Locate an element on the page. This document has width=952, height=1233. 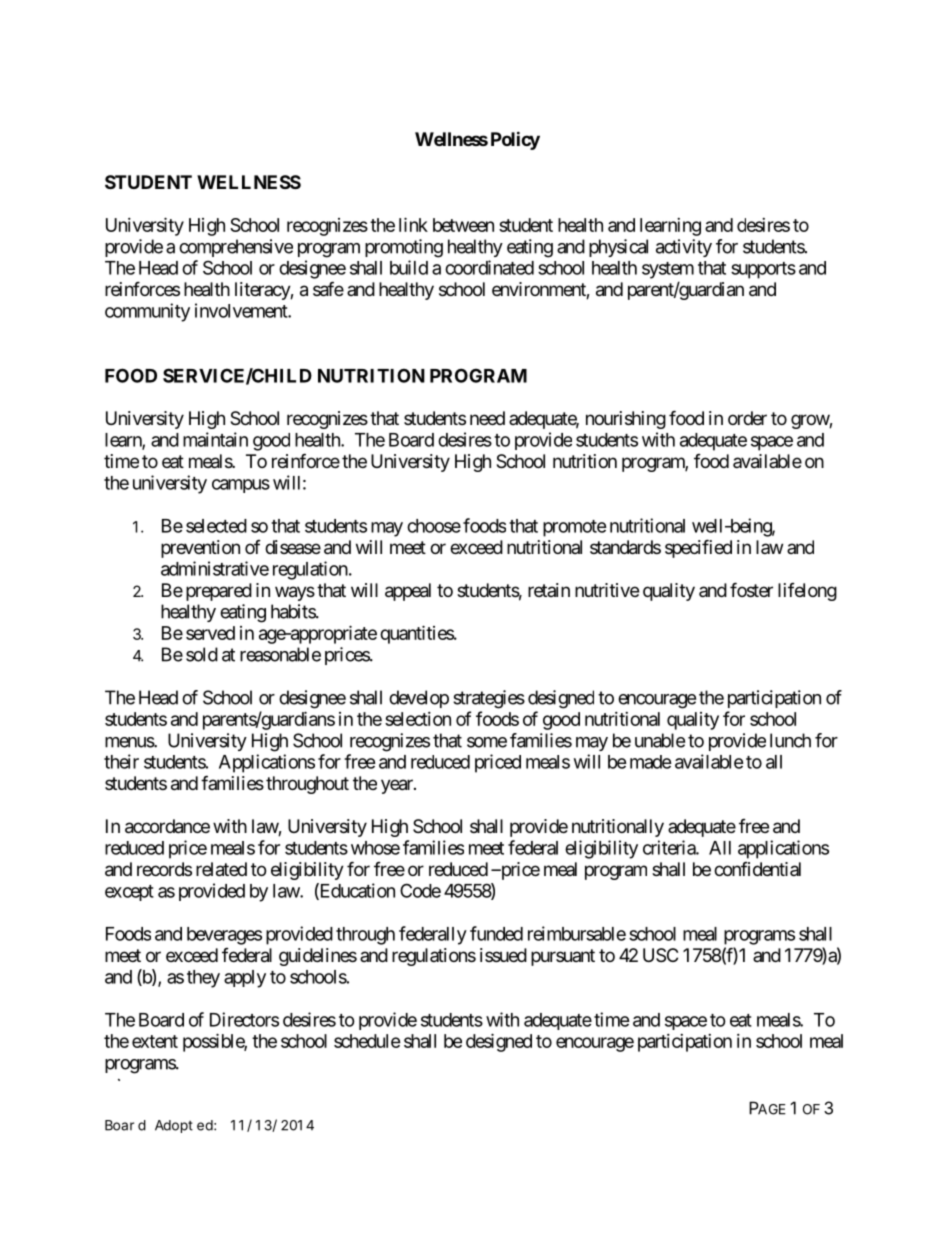
comprehensive is located at coordinates (236, 248).
